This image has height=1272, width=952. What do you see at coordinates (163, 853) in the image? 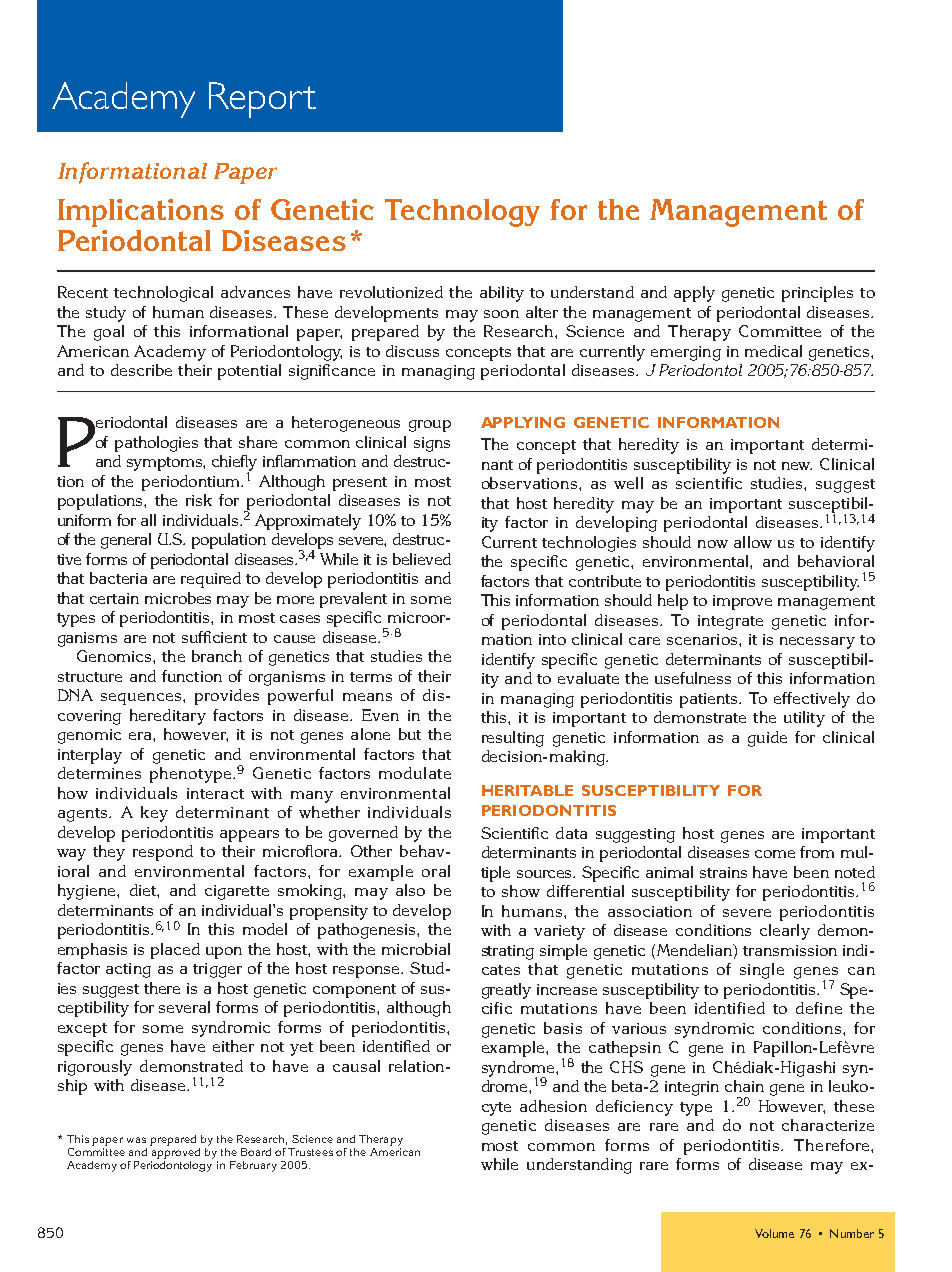
I see `respond` at bounding box center [163, 853].
